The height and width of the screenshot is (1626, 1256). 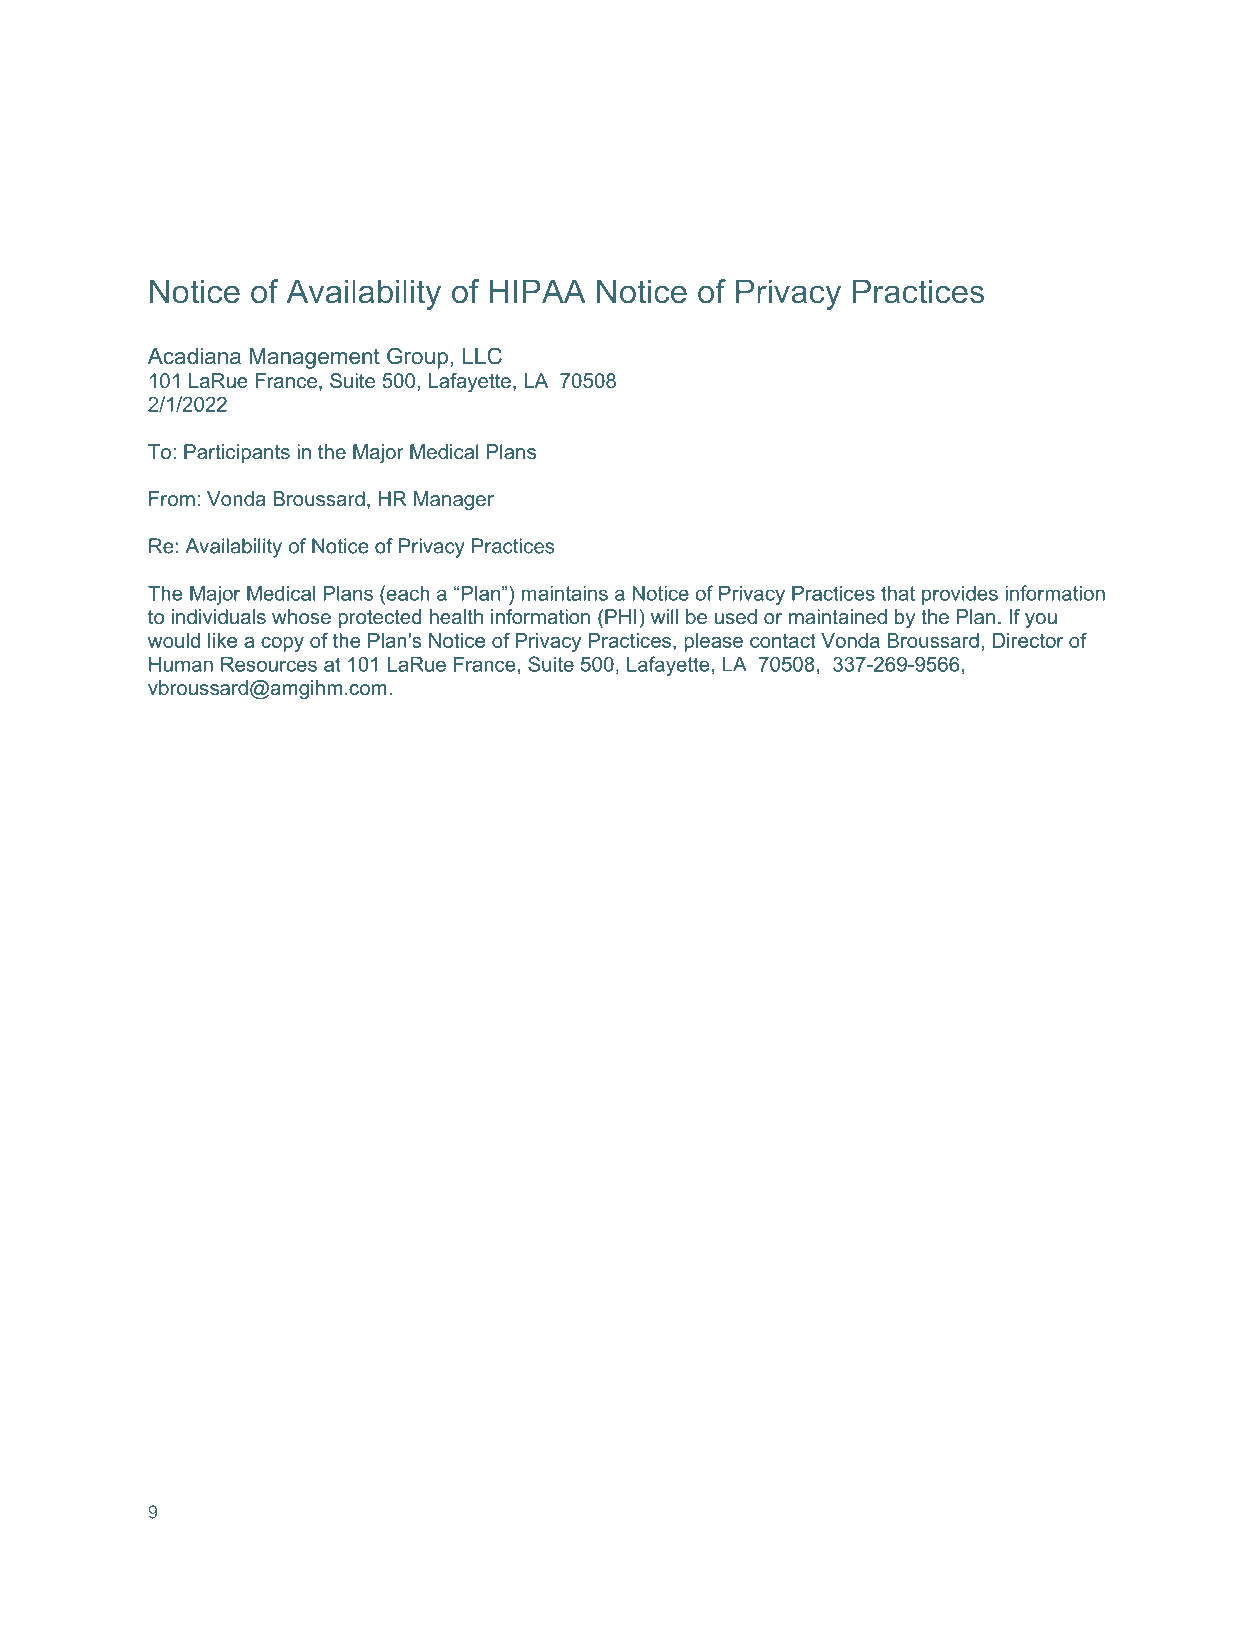 What do you see at coordinates (194, 356) in the screenshot?
I see `Acadiana` at bounding box center [194, 356].
